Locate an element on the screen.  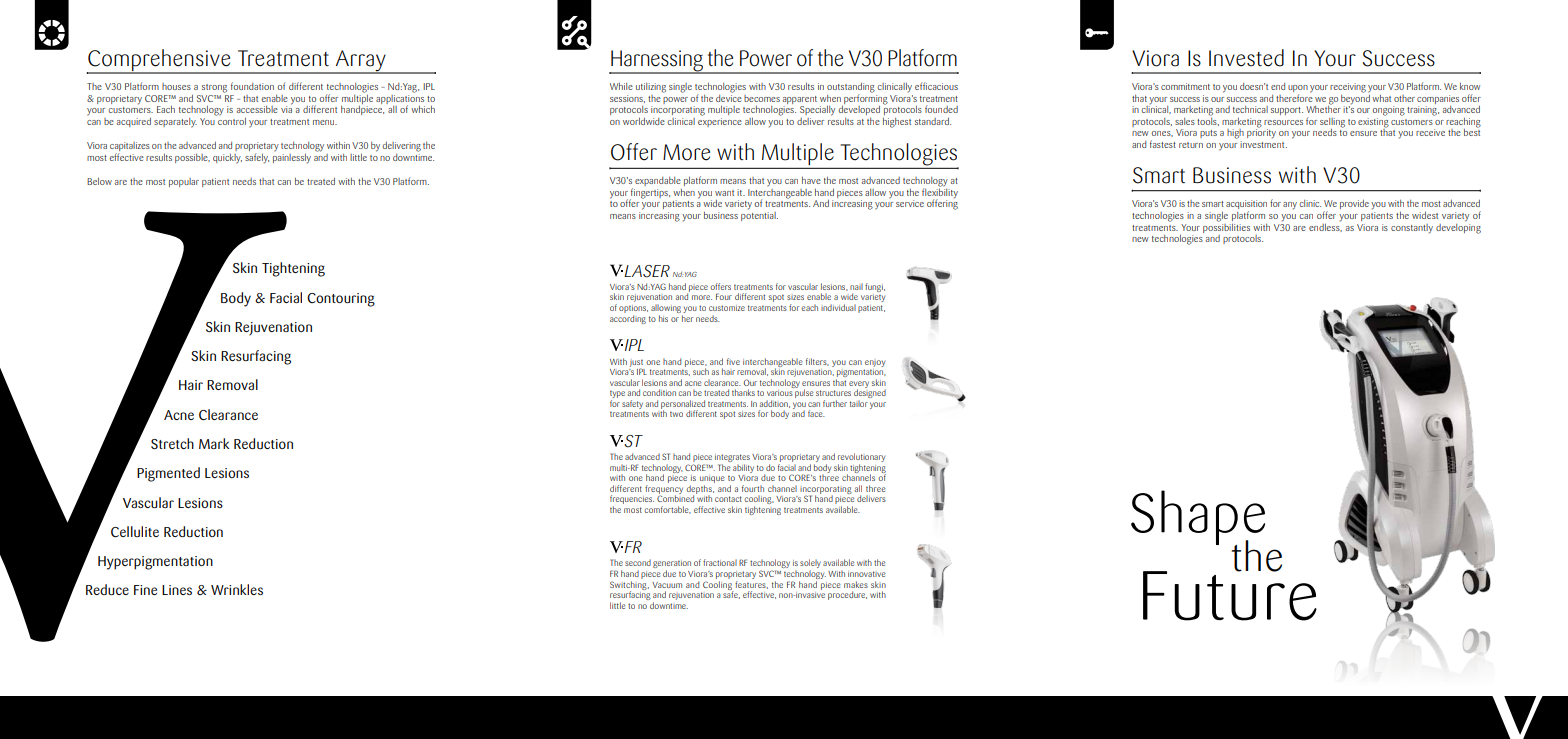
Pigmented is located at coordinates (168, 474).
